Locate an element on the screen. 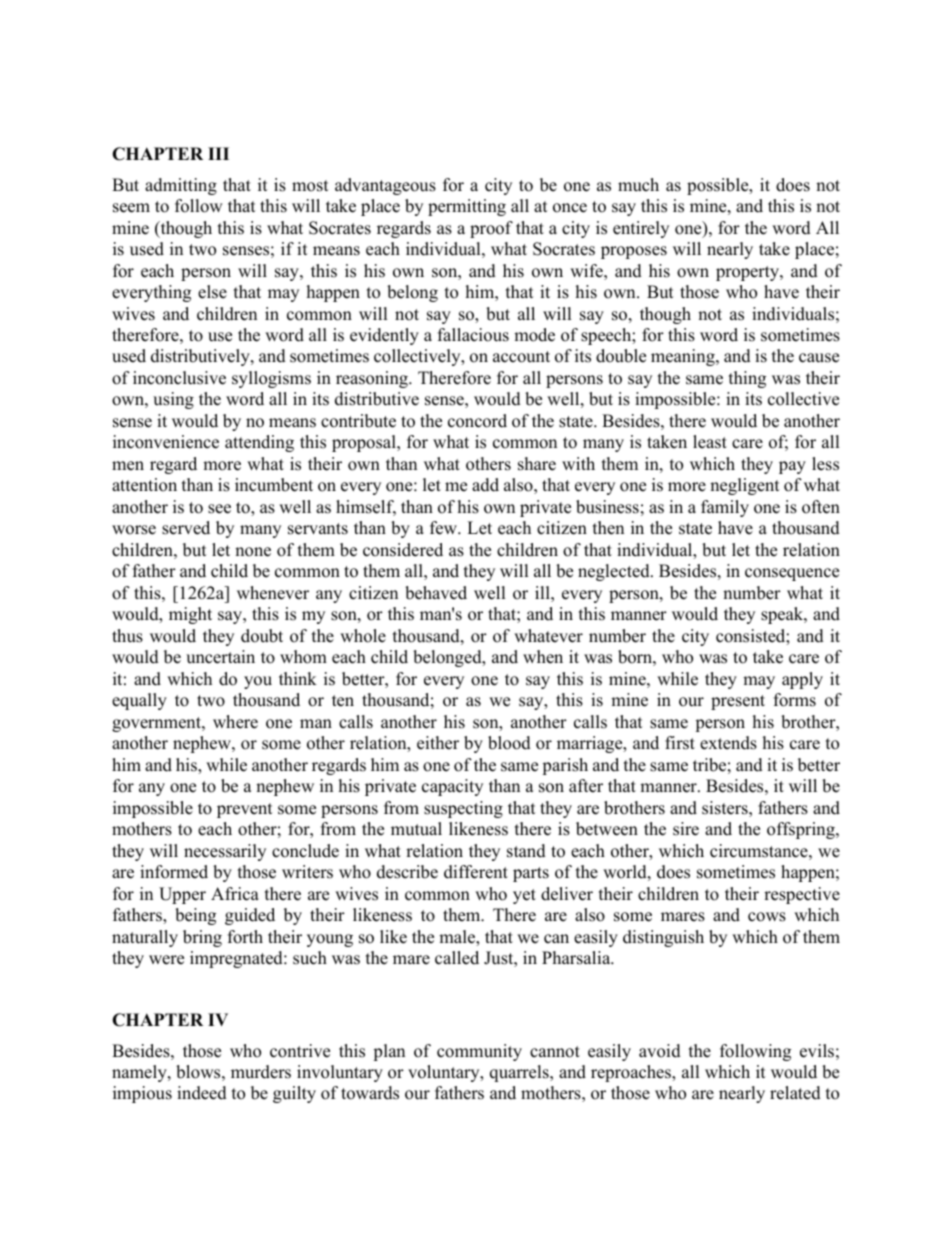 The width and height of the screenshot is (952, 1233). indeed is located at coordinates (202, 1093).
